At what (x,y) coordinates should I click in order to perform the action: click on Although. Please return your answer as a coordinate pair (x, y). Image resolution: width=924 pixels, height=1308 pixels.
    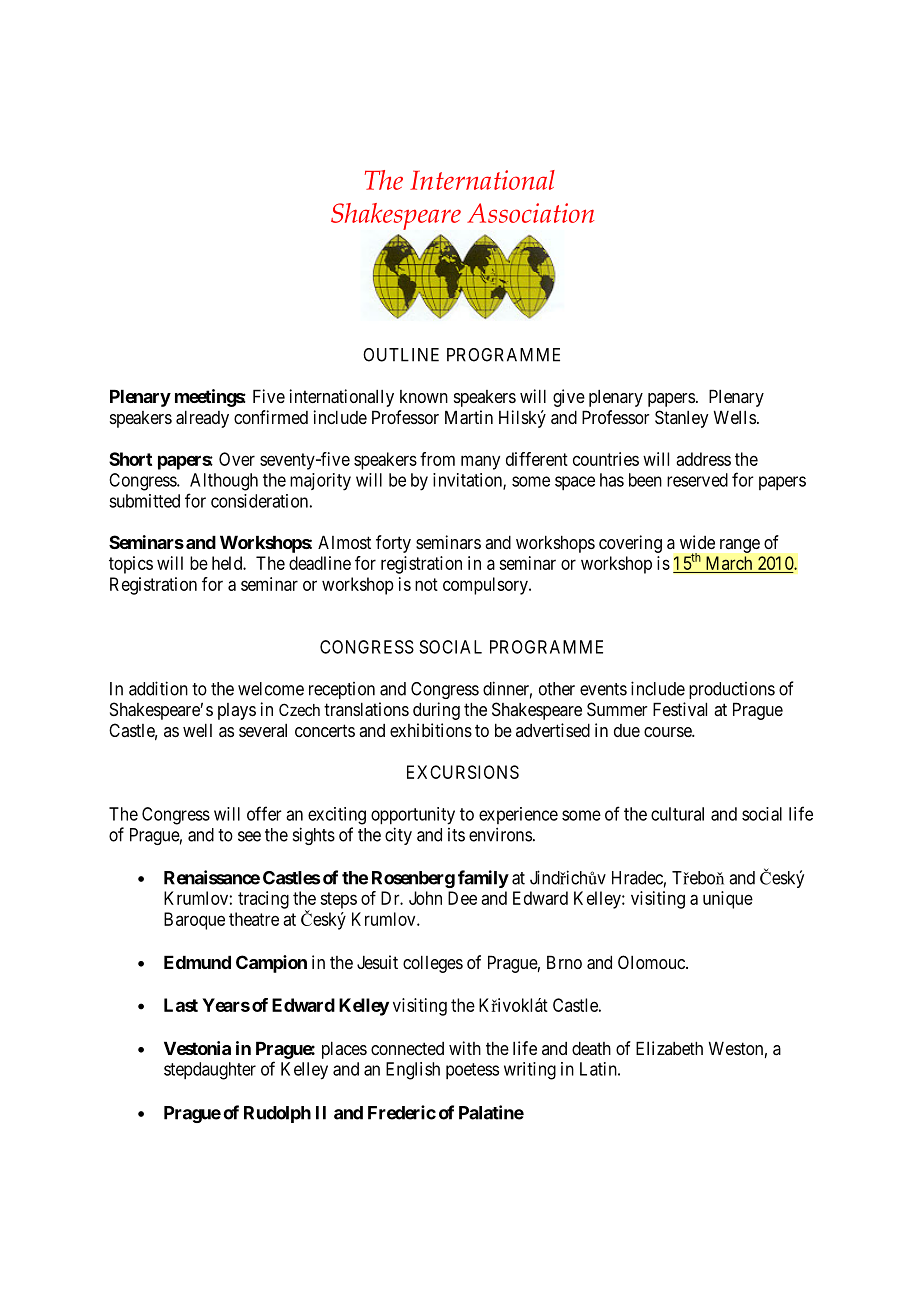
    Looking at the image, I should click on (224, 482).
